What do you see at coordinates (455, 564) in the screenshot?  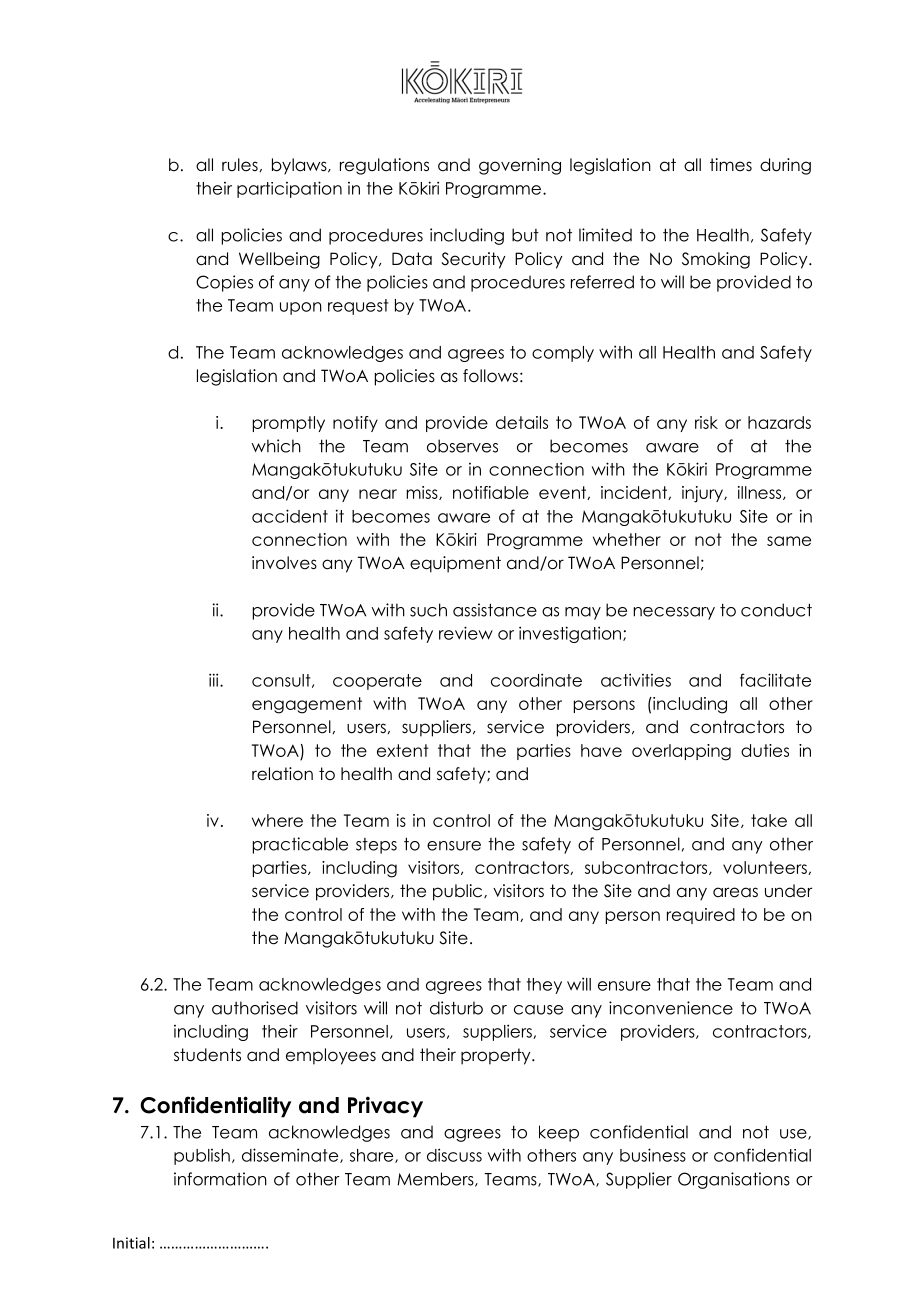 I see `equipment` at bounding box center [455, 564].
